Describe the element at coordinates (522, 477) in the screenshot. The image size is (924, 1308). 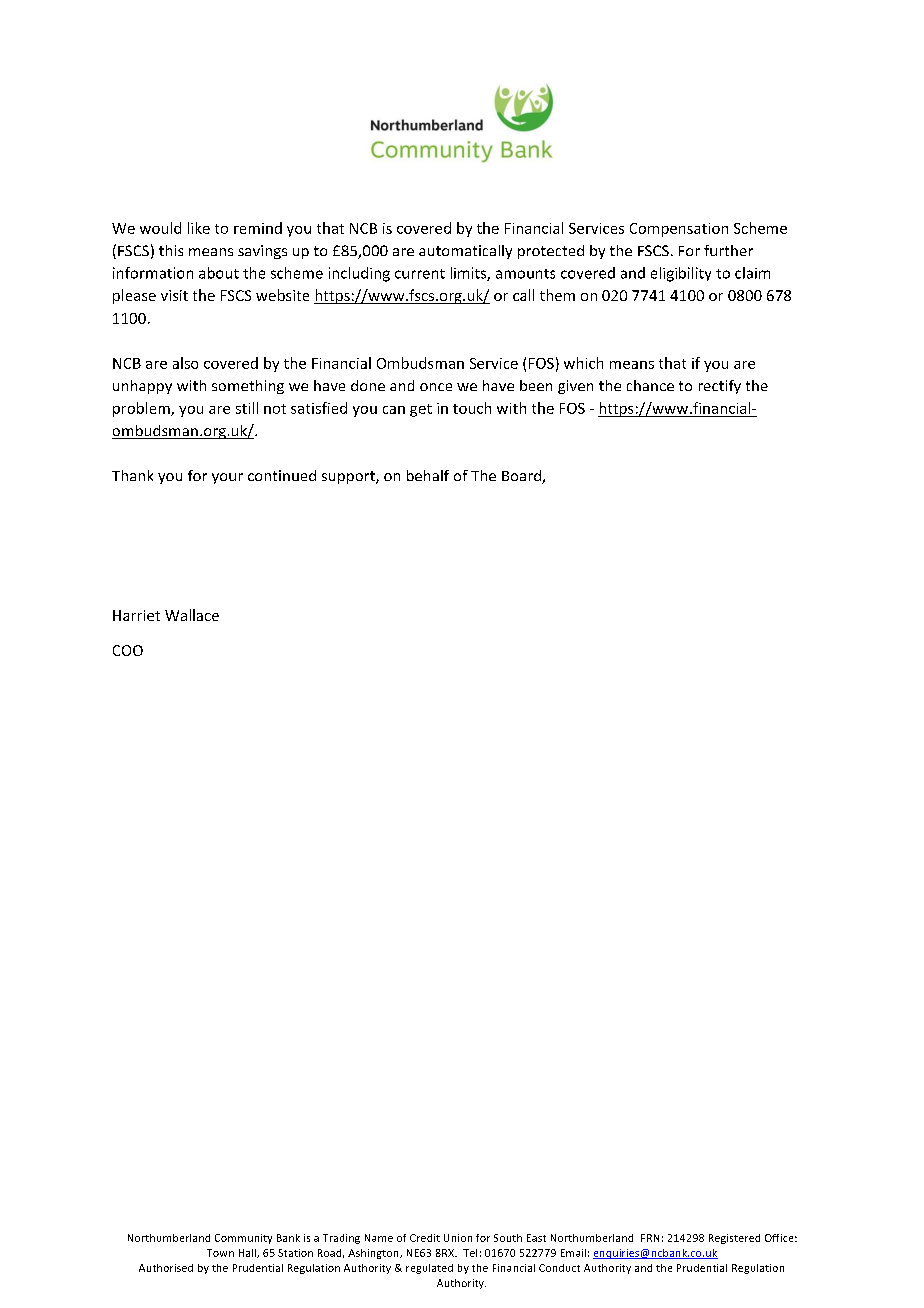
I see `Board` at that location.
